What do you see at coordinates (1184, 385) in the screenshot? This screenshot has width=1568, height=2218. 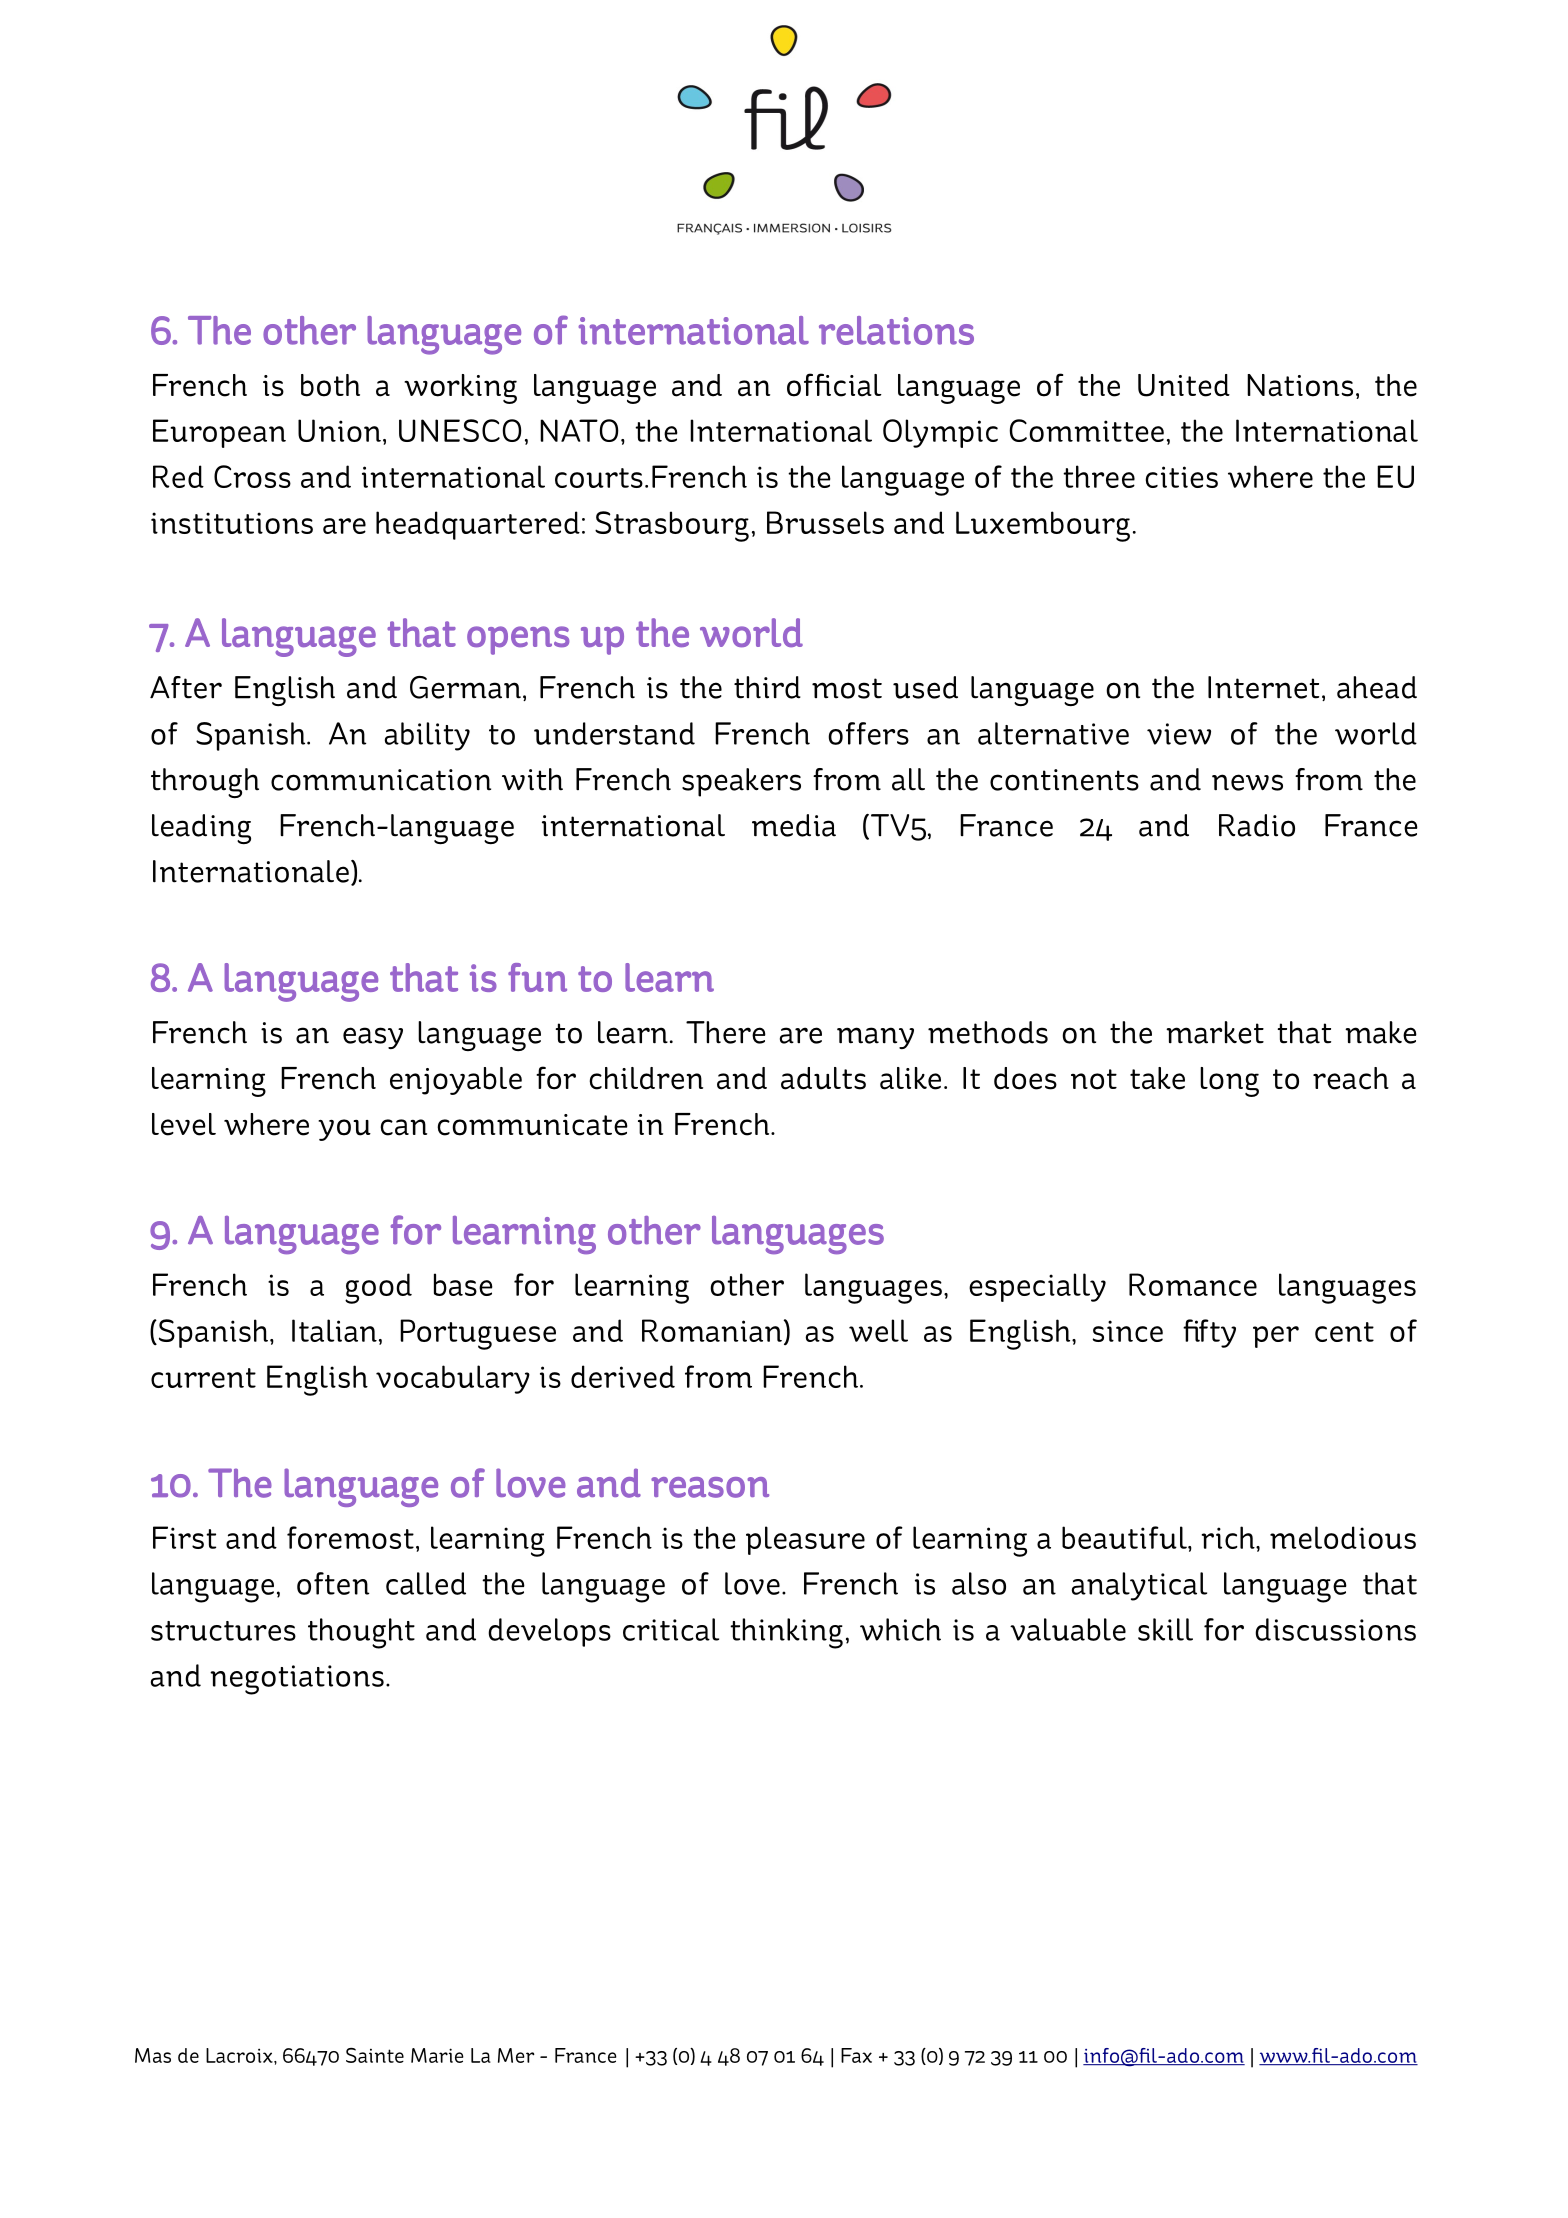 I see `United` at bounding box center [1184, 385].
